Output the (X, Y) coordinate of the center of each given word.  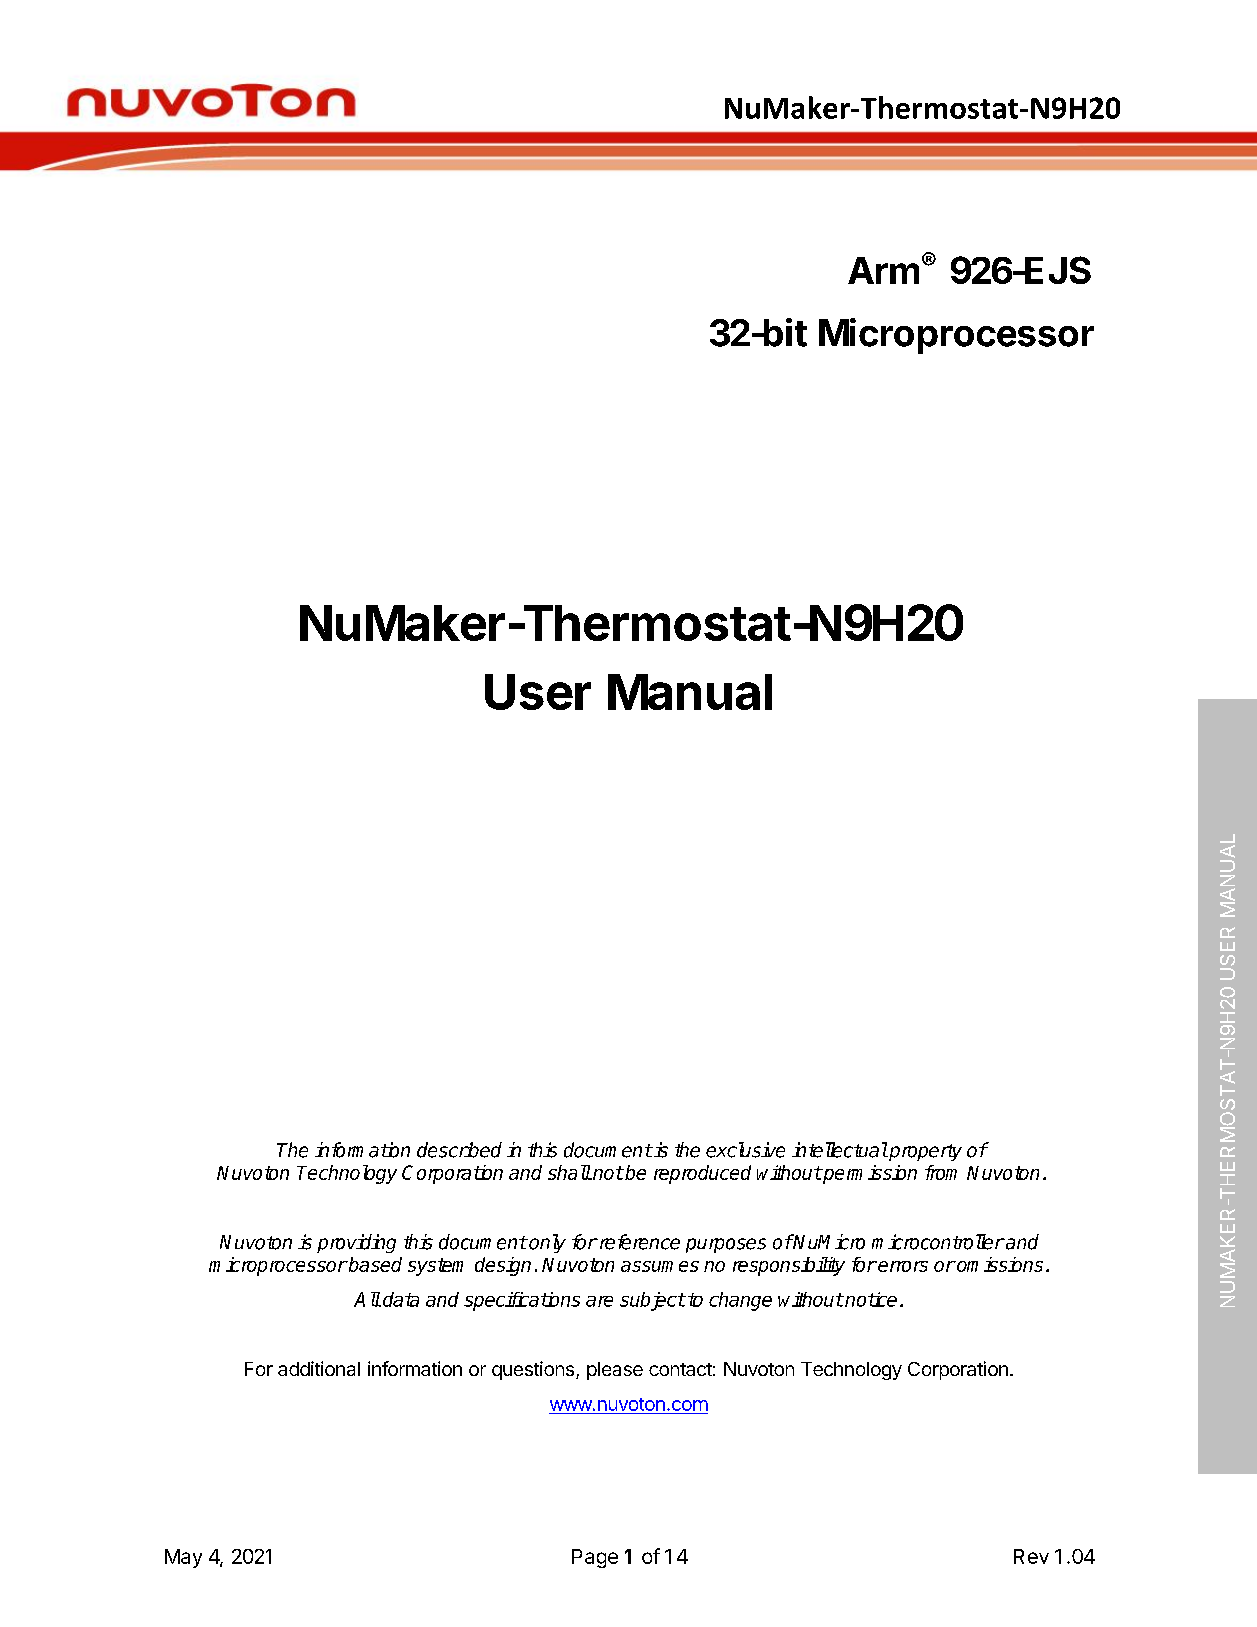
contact (680, 1369)
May (183, 1558)
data (401, 1299)
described (459, 1150)
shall (569, 1172)
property (924, 1152)
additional (319, 1368)
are (599, 1301)
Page (595, 1558)
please (615, 1371)
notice (870, 1299)
